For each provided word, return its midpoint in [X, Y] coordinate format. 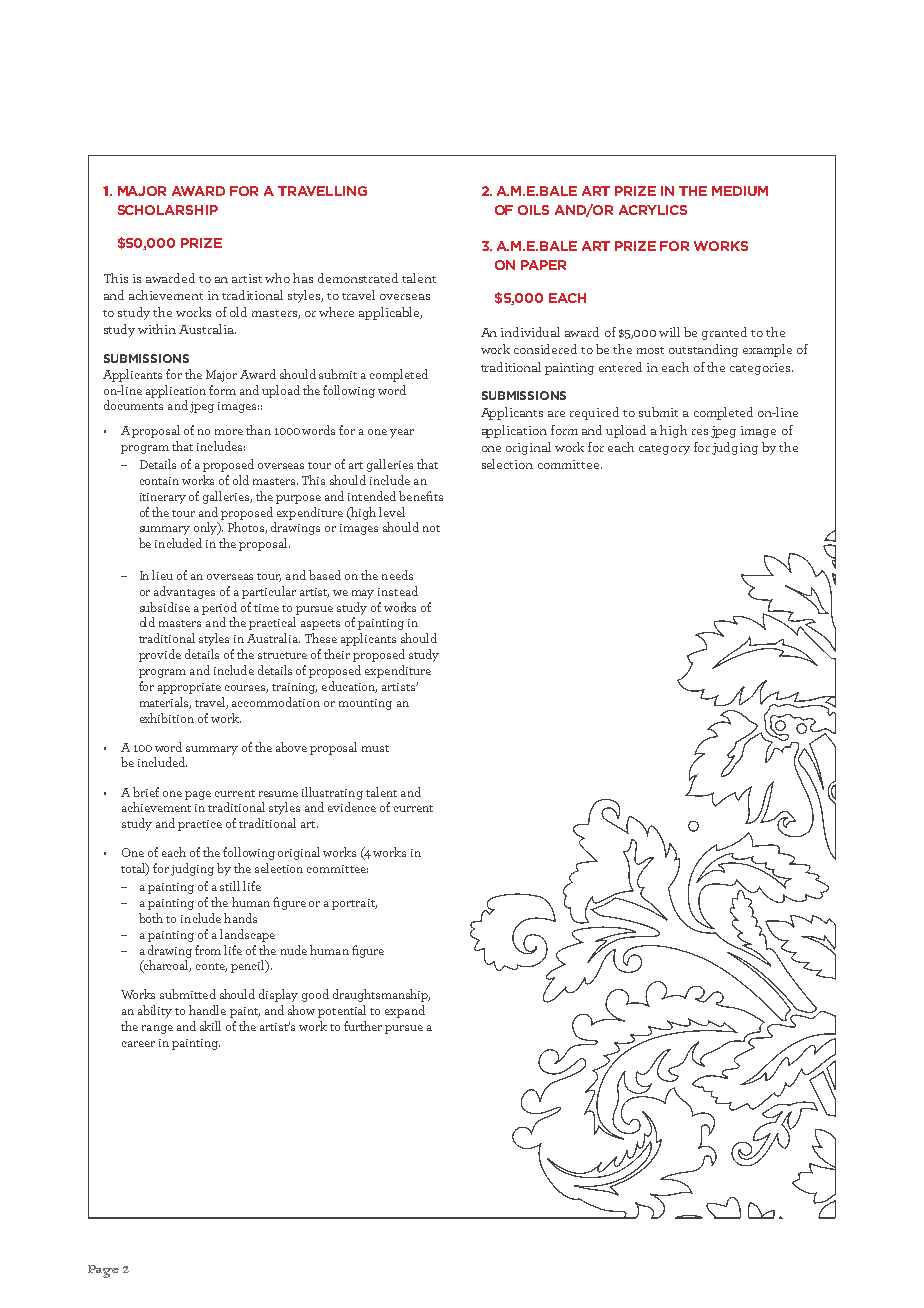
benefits [421, 496]
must [375, 748]
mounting [365, 704]
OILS [533, 210]
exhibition [167, 718]
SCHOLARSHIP [168, 210]
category [664, 450]
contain [159, 481]
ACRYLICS [653, 210]
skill [210, 1026]
